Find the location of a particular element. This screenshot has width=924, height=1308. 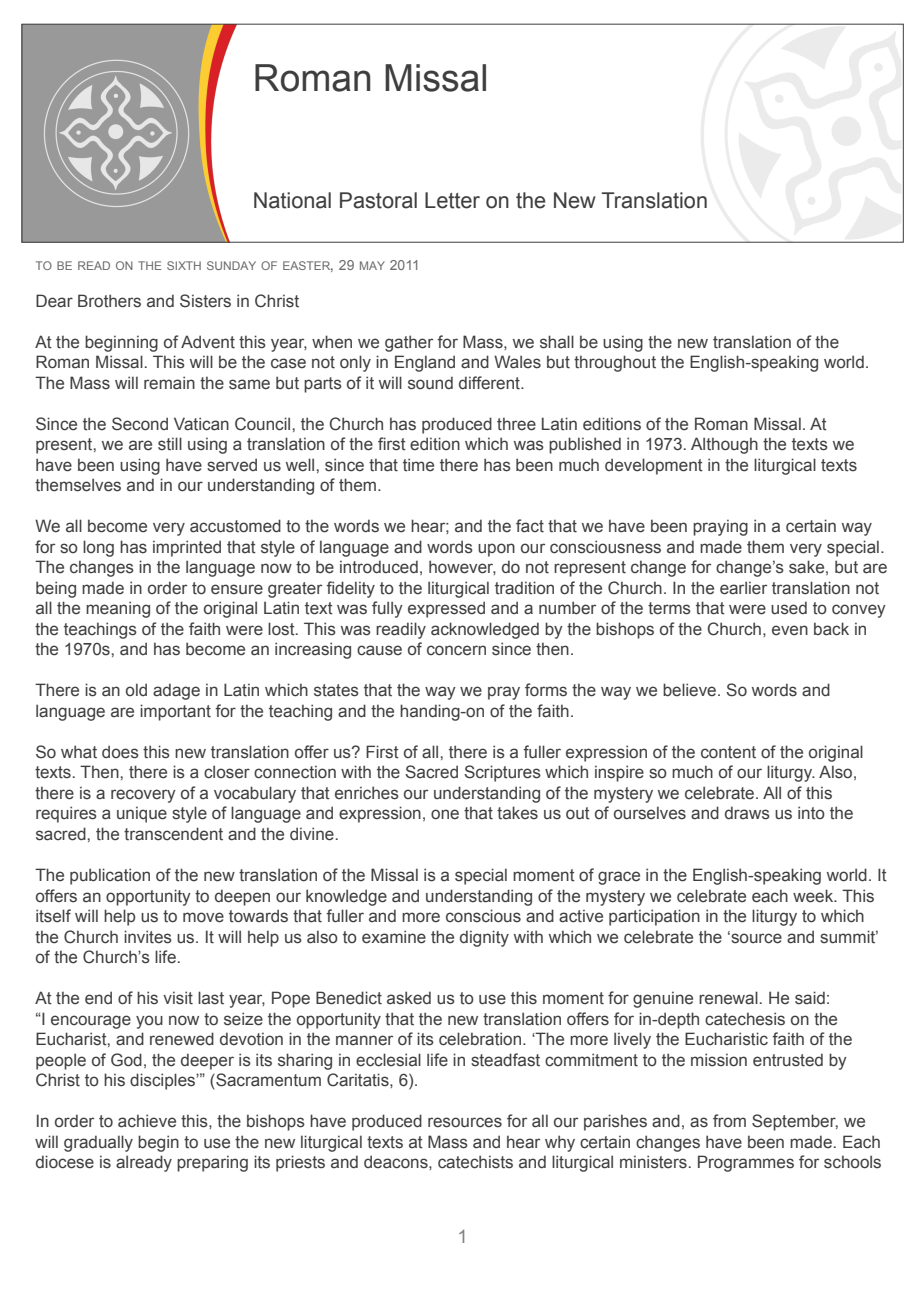

upon is located at coordinates (496, 550).
